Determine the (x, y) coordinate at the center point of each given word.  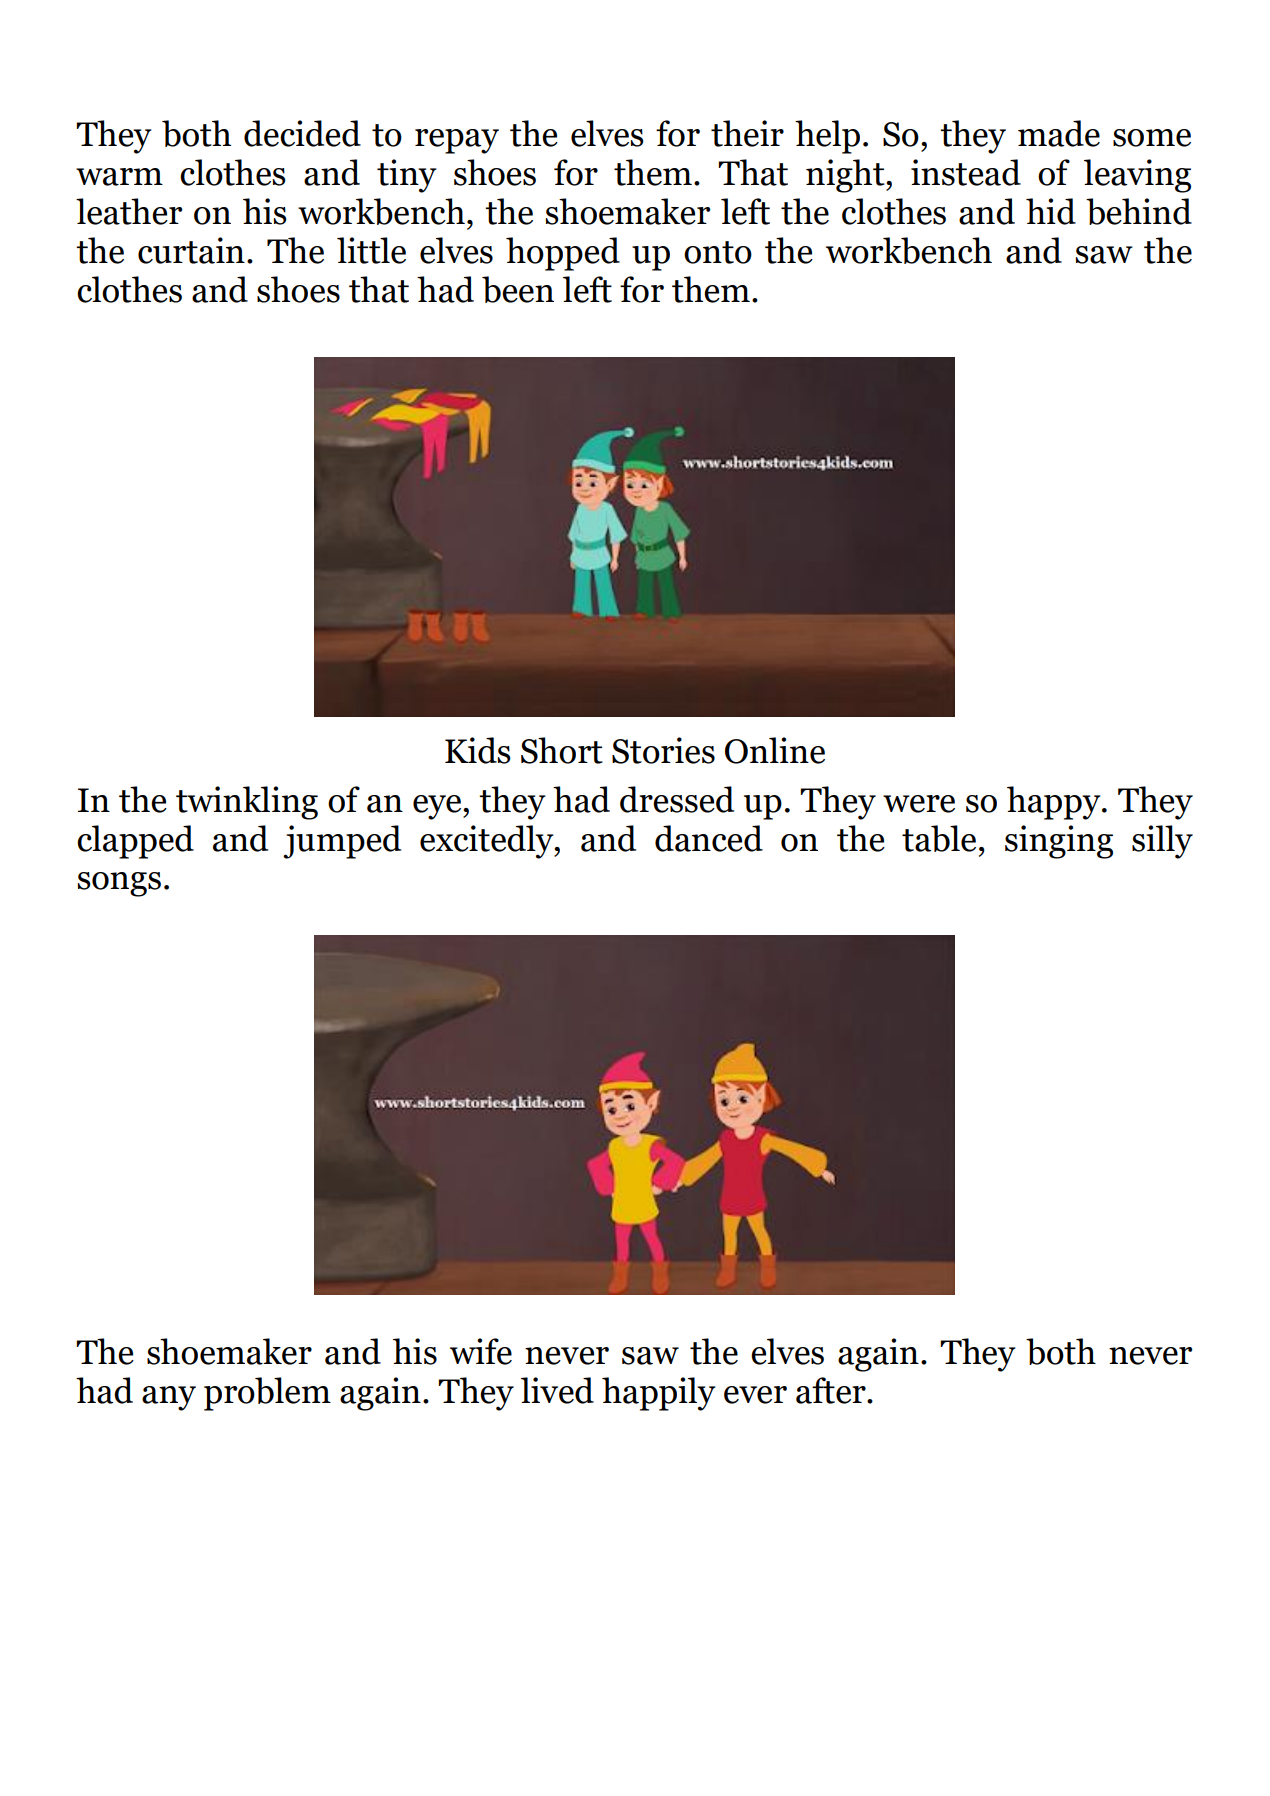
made (1059, 133)
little (371, 250)
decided (302, 133)
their (747, 133)
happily (659, 1394)
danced (709, 838)
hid (1051, 211)
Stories (663, 750)
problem (267, 1394)
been (518, 289)
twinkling (247, 803)
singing (1059, 842)
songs (119, 884)
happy (1055, 803)
